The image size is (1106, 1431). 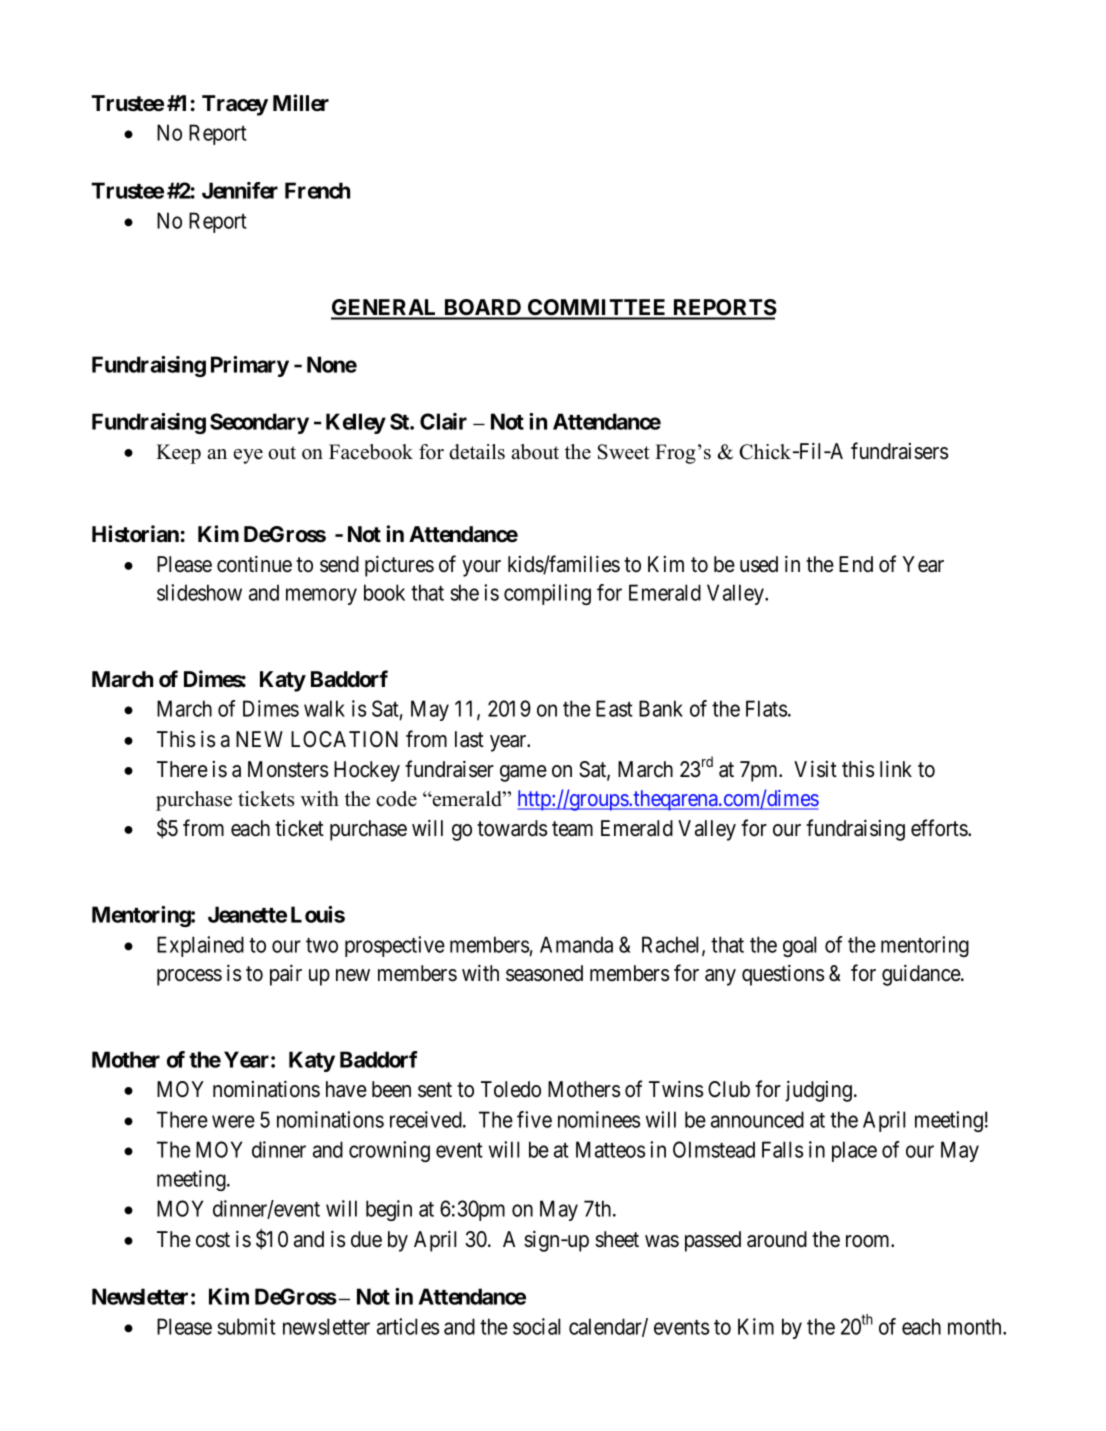 I want to click on submit, so click(x=247, y=1326).
